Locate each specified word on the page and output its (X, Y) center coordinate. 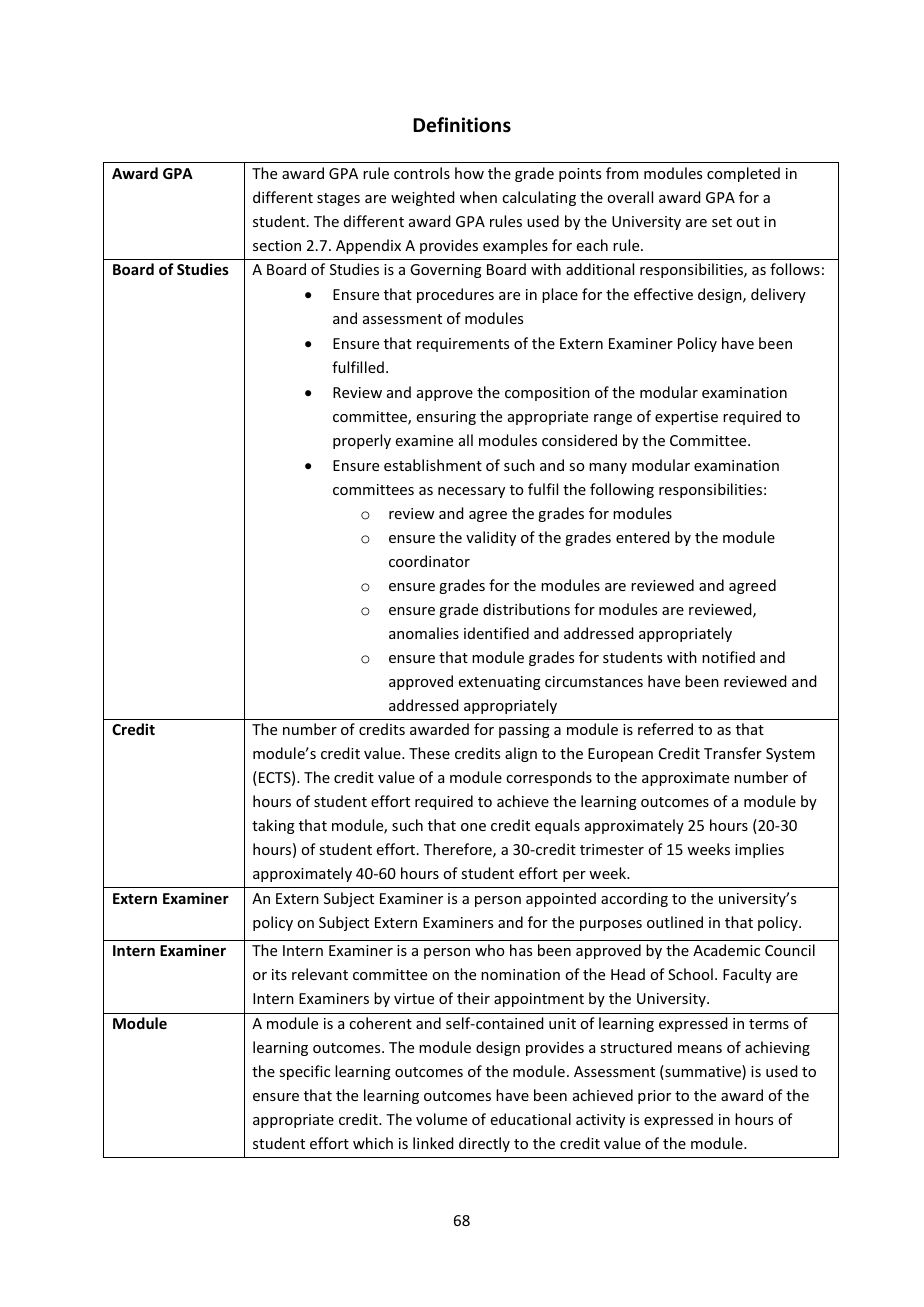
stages (338, 199)
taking (273, 826)
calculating (539, 198)
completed (743, 174)
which (373, 1143)
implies (759, 850)
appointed (561, 899)
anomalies (424, 633)
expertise (686, 418)
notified (728, 657)
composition (547, 394)
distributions (526, 609)
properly (362, 441)
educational (531, 1119)
